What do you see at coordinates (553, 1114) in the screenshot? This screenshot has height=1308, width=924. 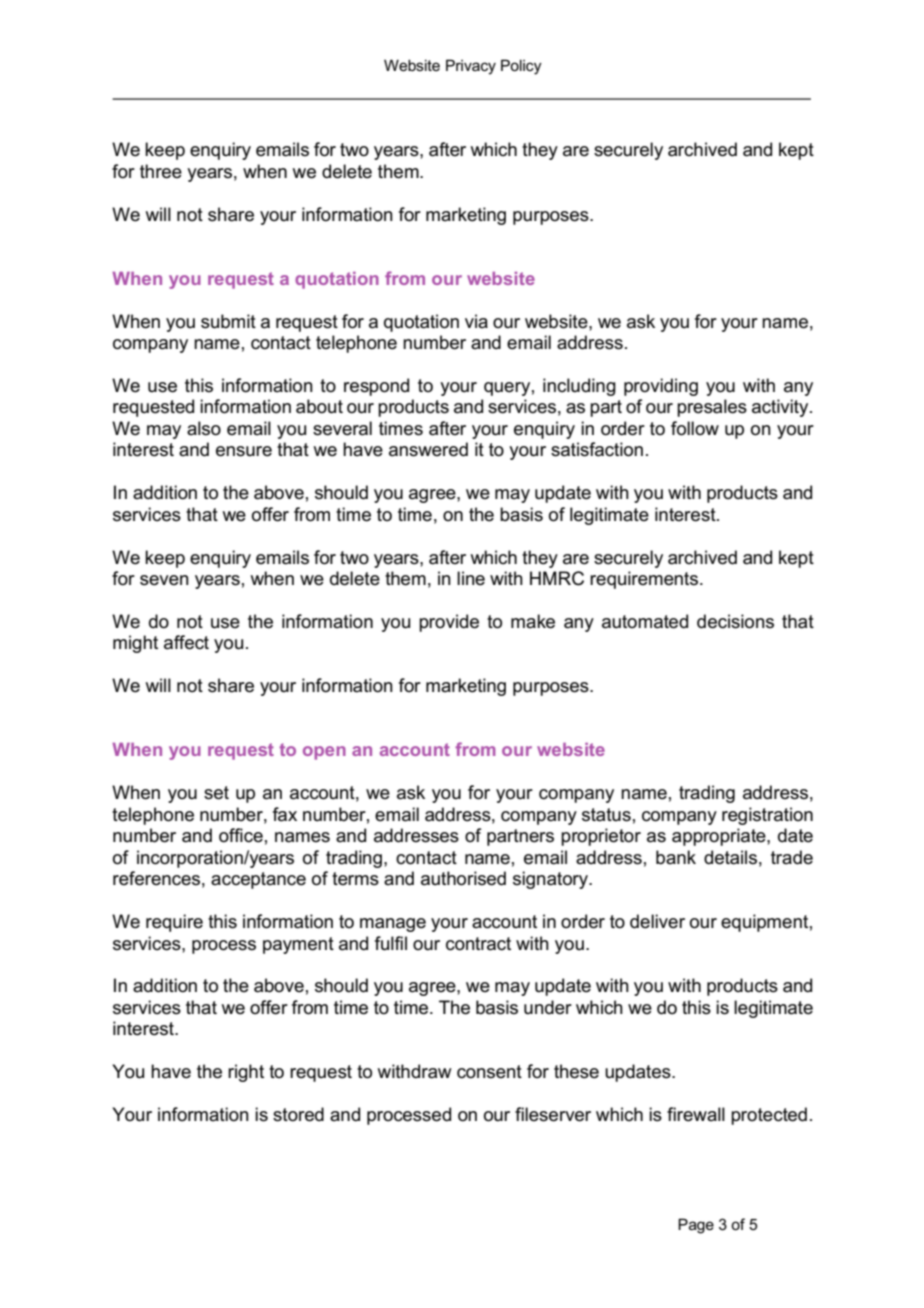 I see `fileserver` at bounding box center [553, 1114].
